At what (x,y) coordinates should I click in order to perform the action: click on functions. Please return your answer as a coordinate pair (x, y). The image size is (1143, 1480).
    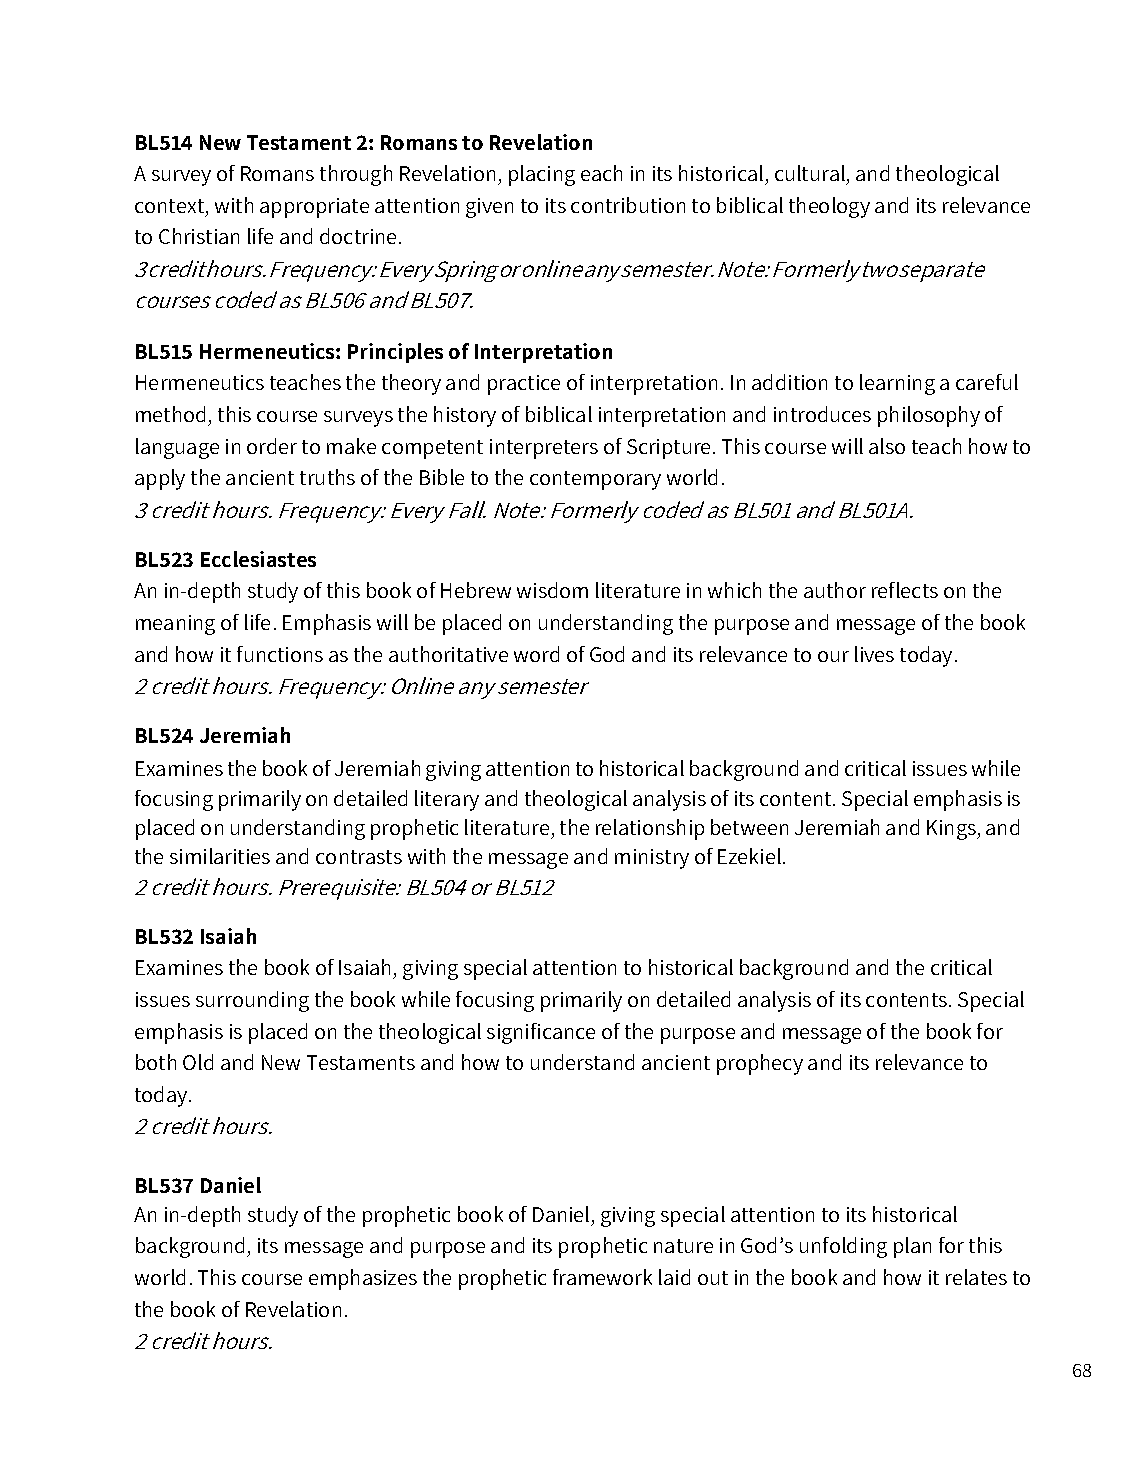
    Looking at the image, I should click on (280, 654).
